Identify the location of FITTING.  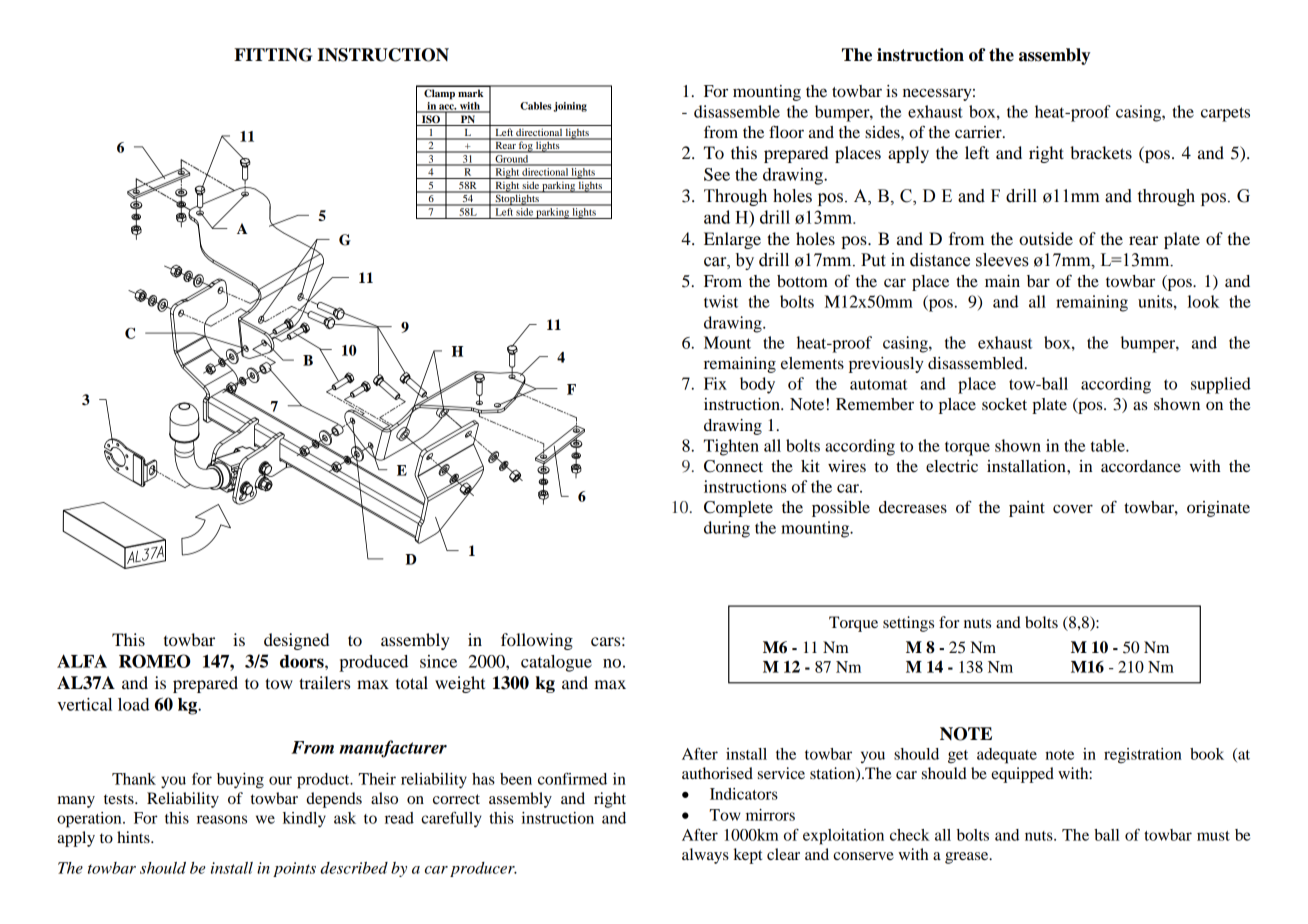
(273, 55).
